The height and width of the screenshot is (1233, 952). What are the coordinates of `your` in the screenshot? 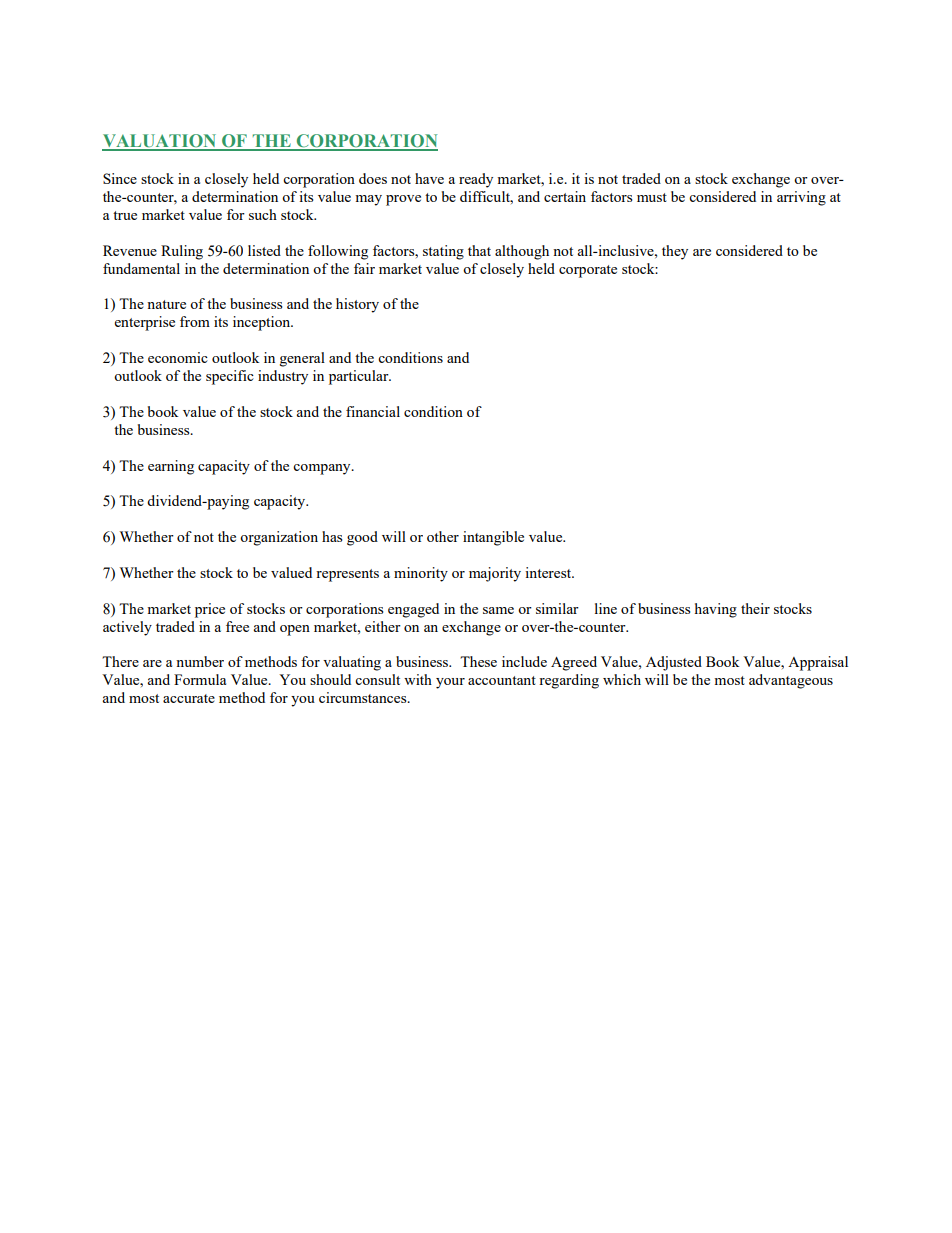 It's located at (450, 683).
